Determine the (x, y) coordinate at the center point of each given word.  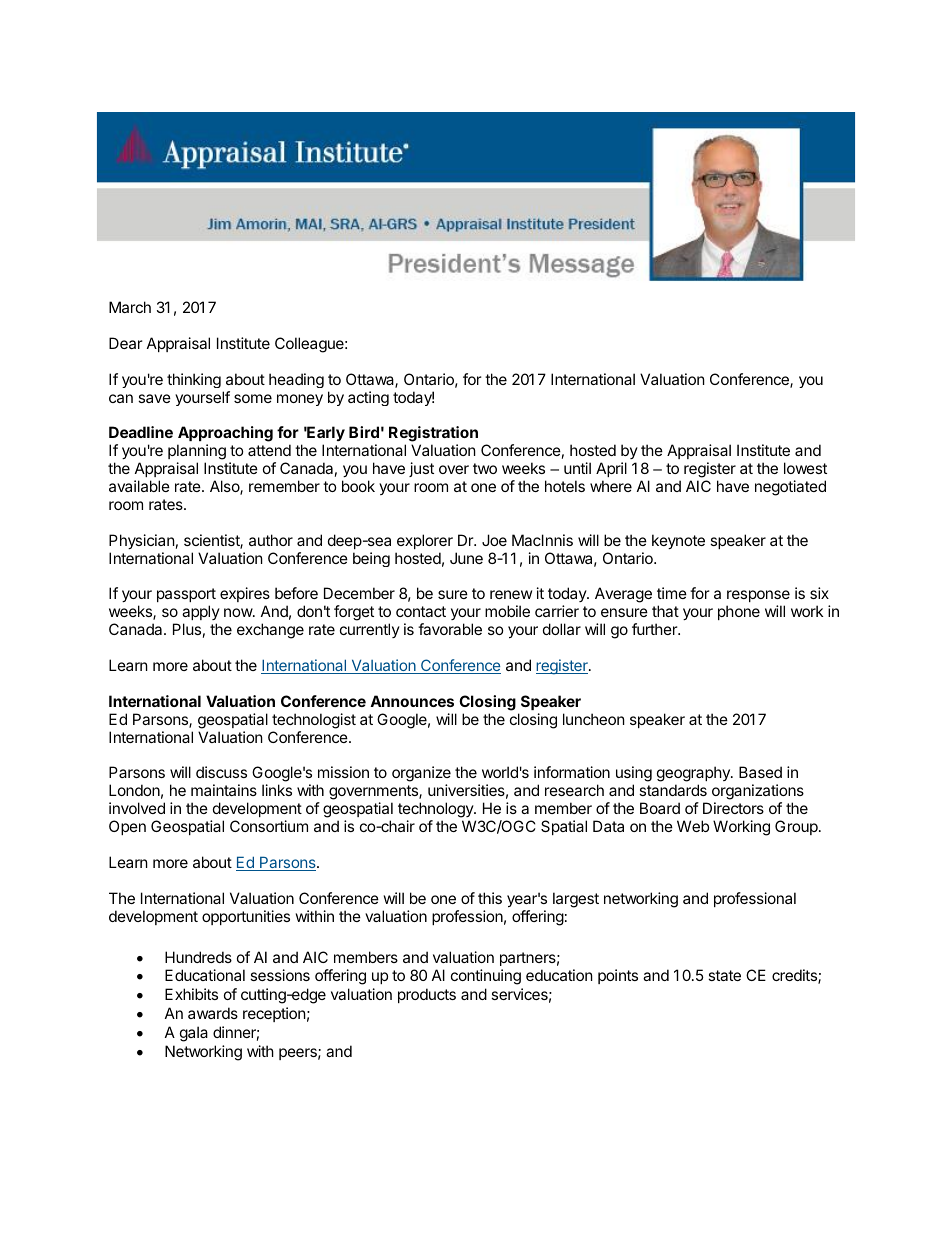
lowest (805, 468)
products (427, 995)
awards (213, 1013)
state (724, 975)
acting (368, 398)
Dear (126, 343)
